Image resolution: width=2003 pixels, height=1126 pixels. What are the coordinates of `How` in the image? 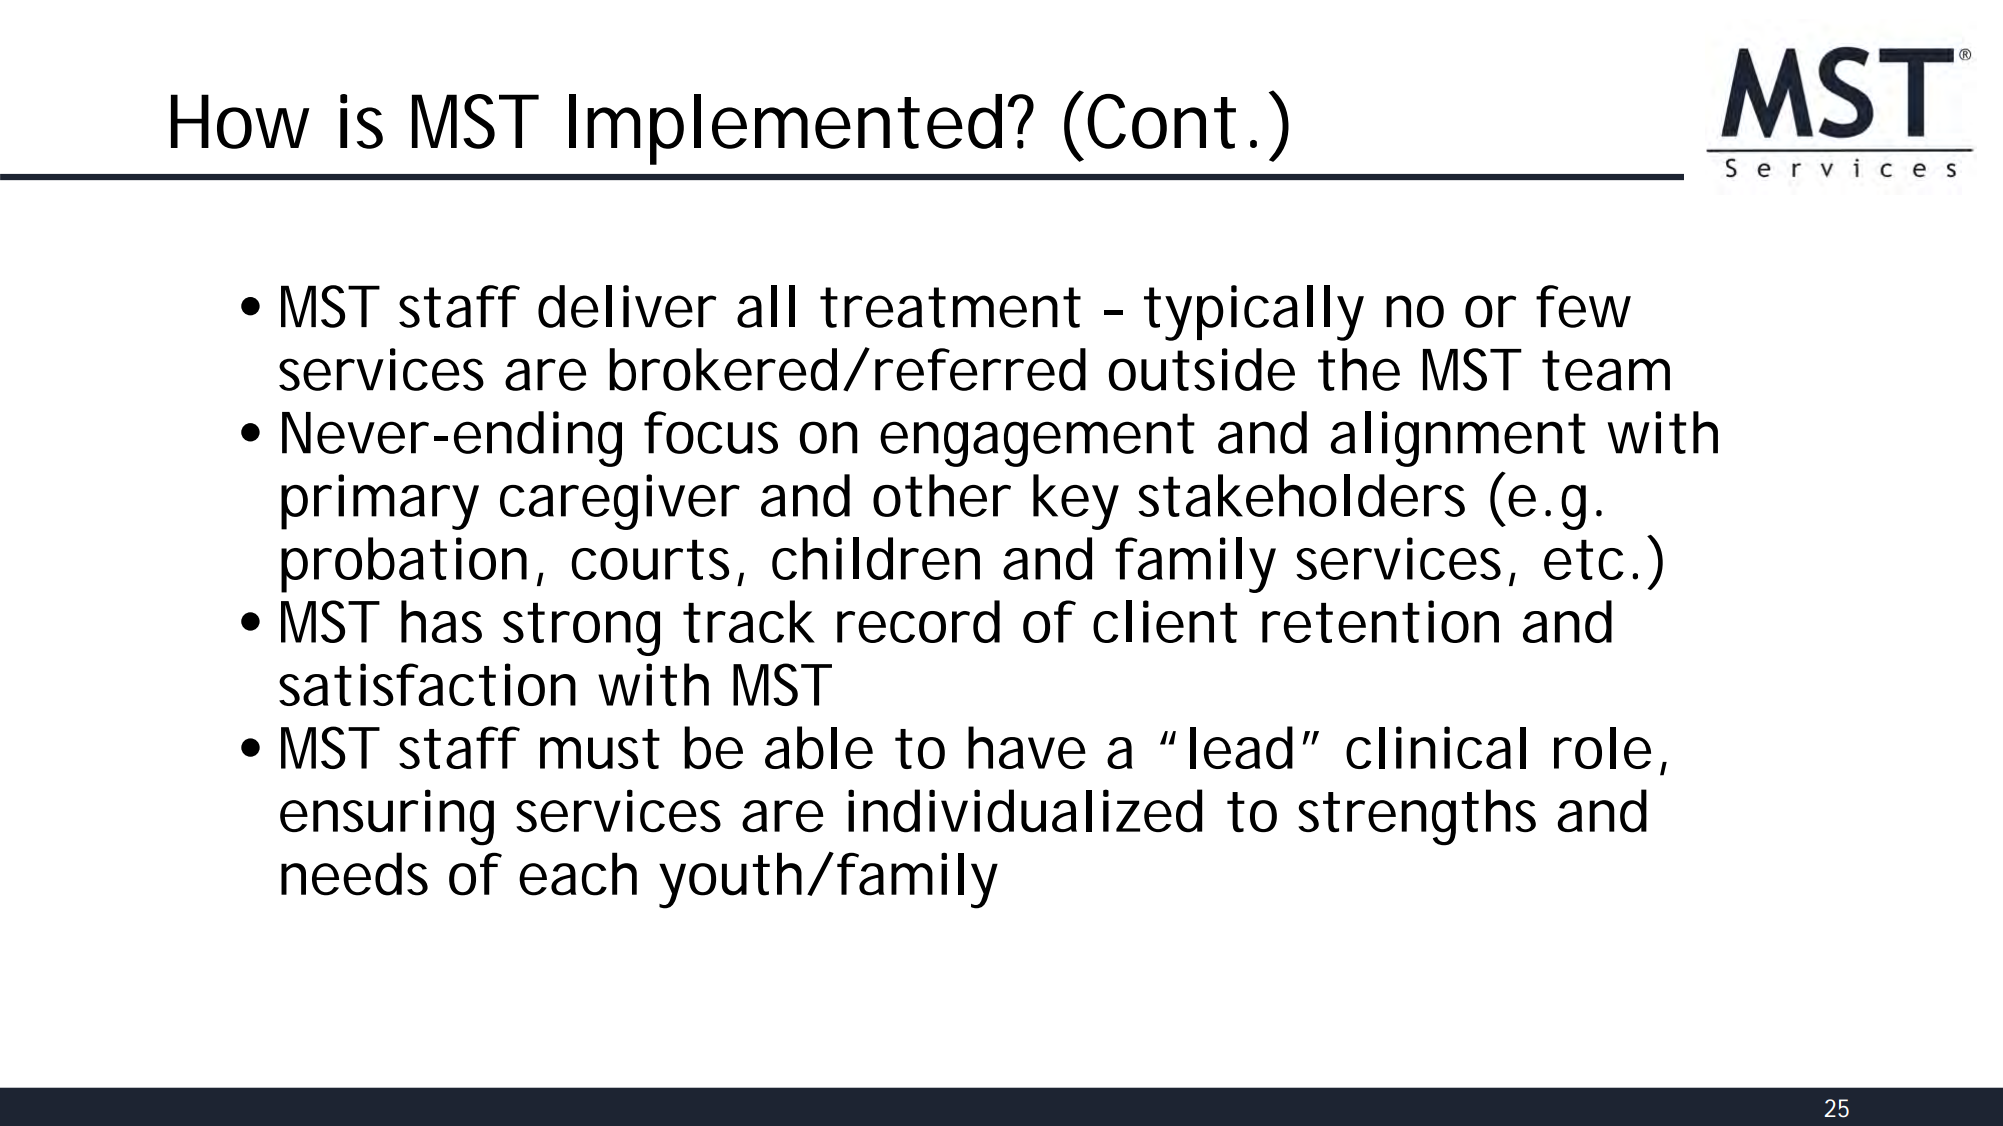 It's located at (240, 121).
